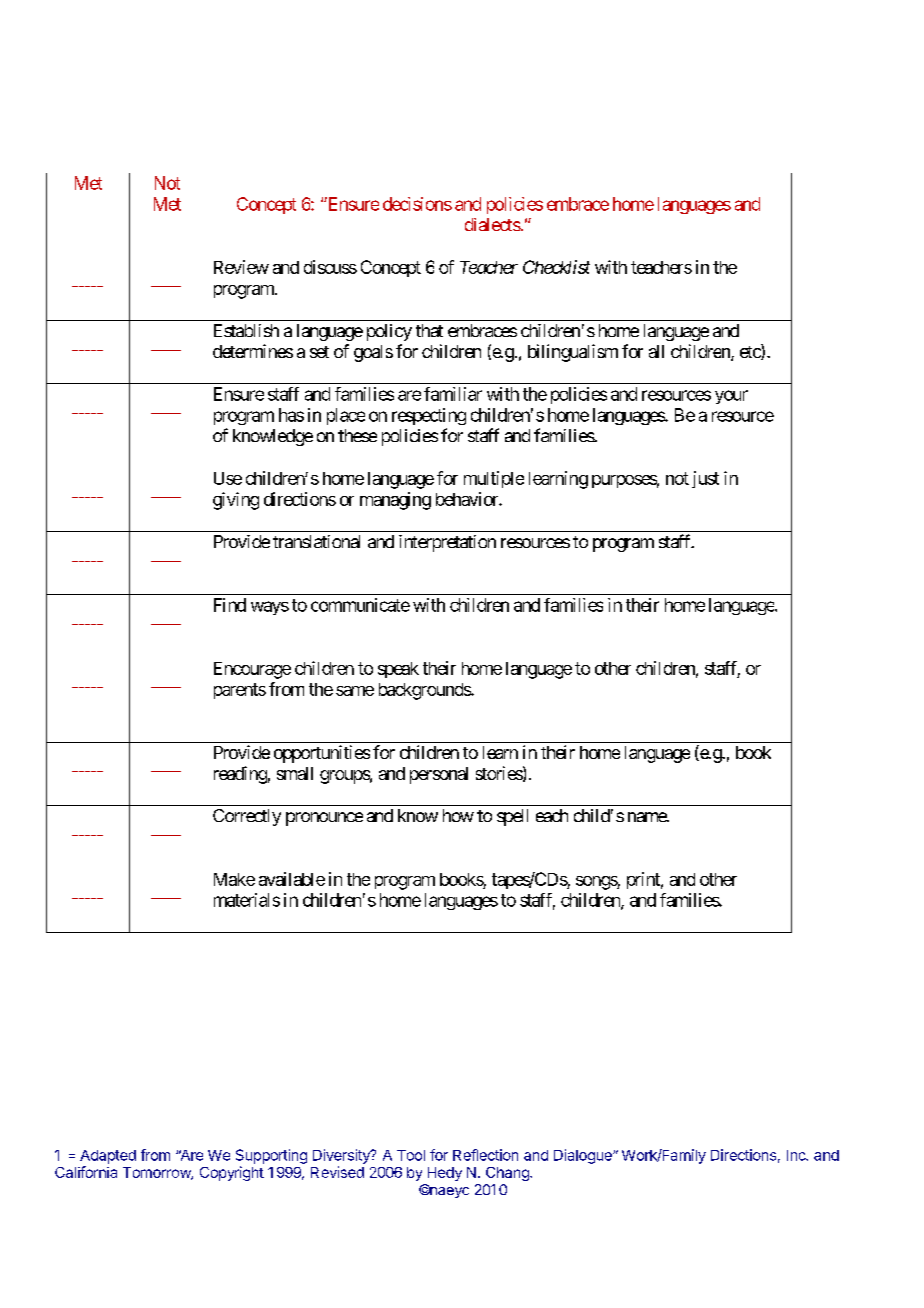 The height and width of the document is (1308, 924). I want to click on Checklist, so click(556, 267).
